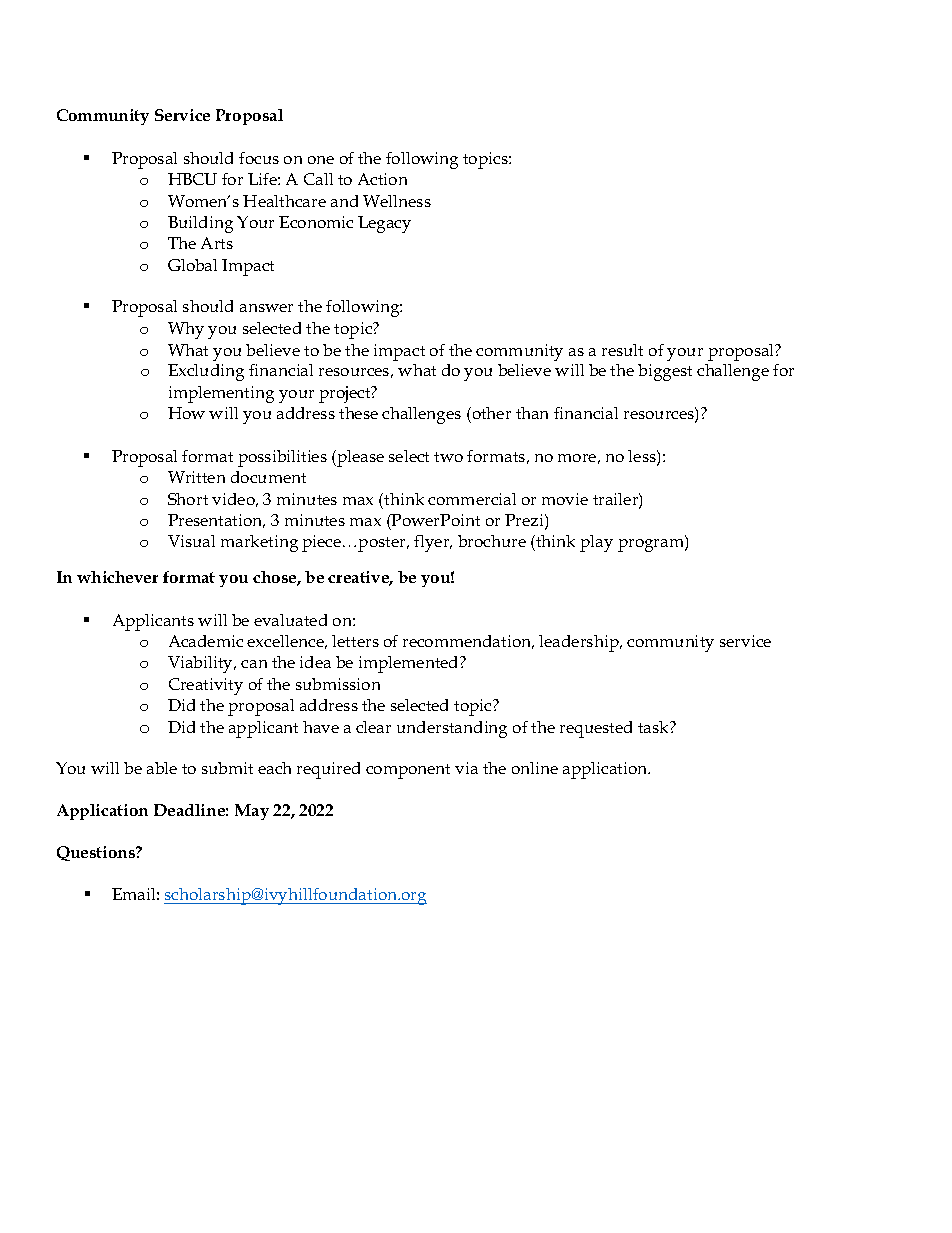 This document has height=1233, width=952. Describe the element at coordinates (397, 201) in the document. I see `Wellness` at that location.
